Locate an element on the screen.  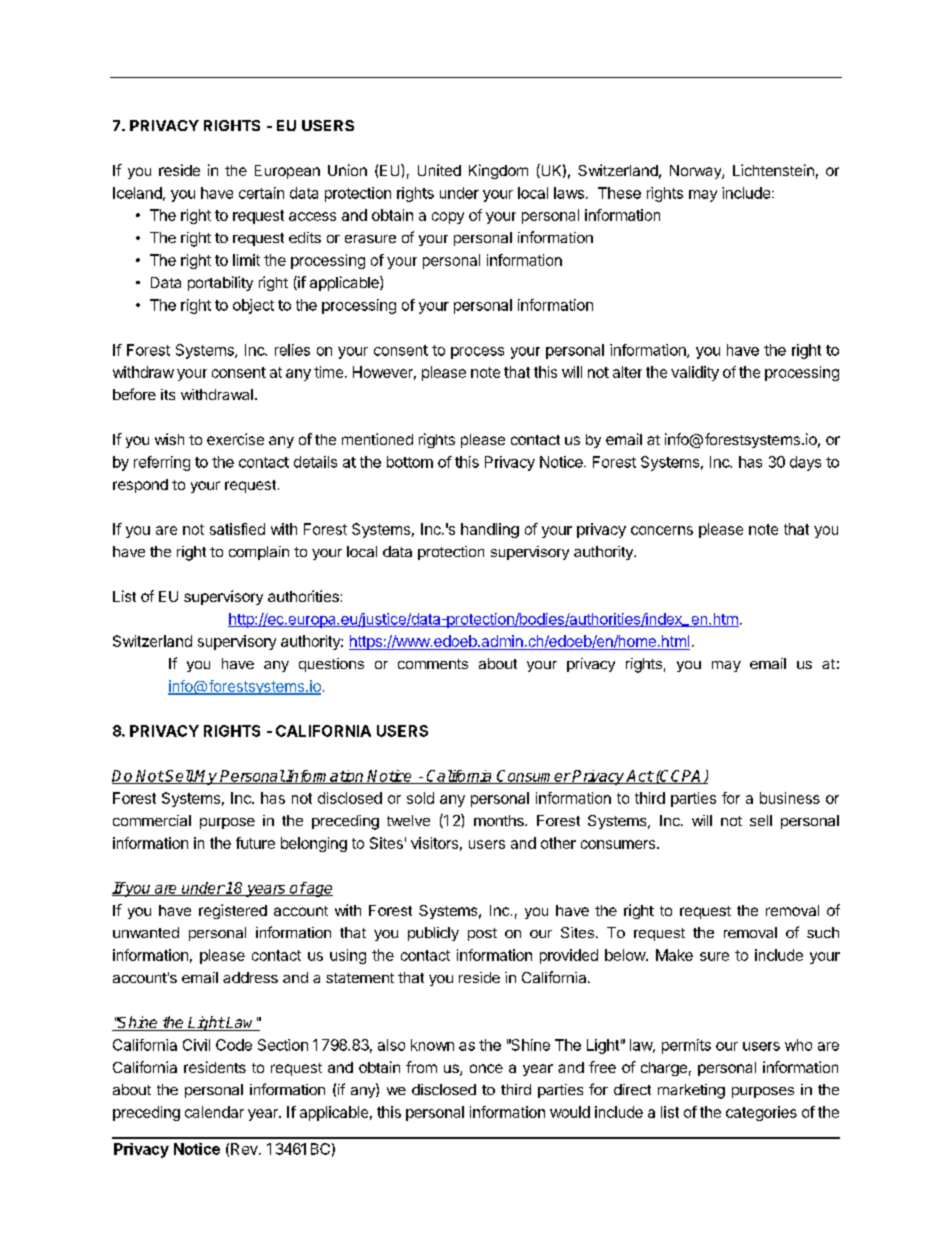
certain is located at coordinates (261, 193).
